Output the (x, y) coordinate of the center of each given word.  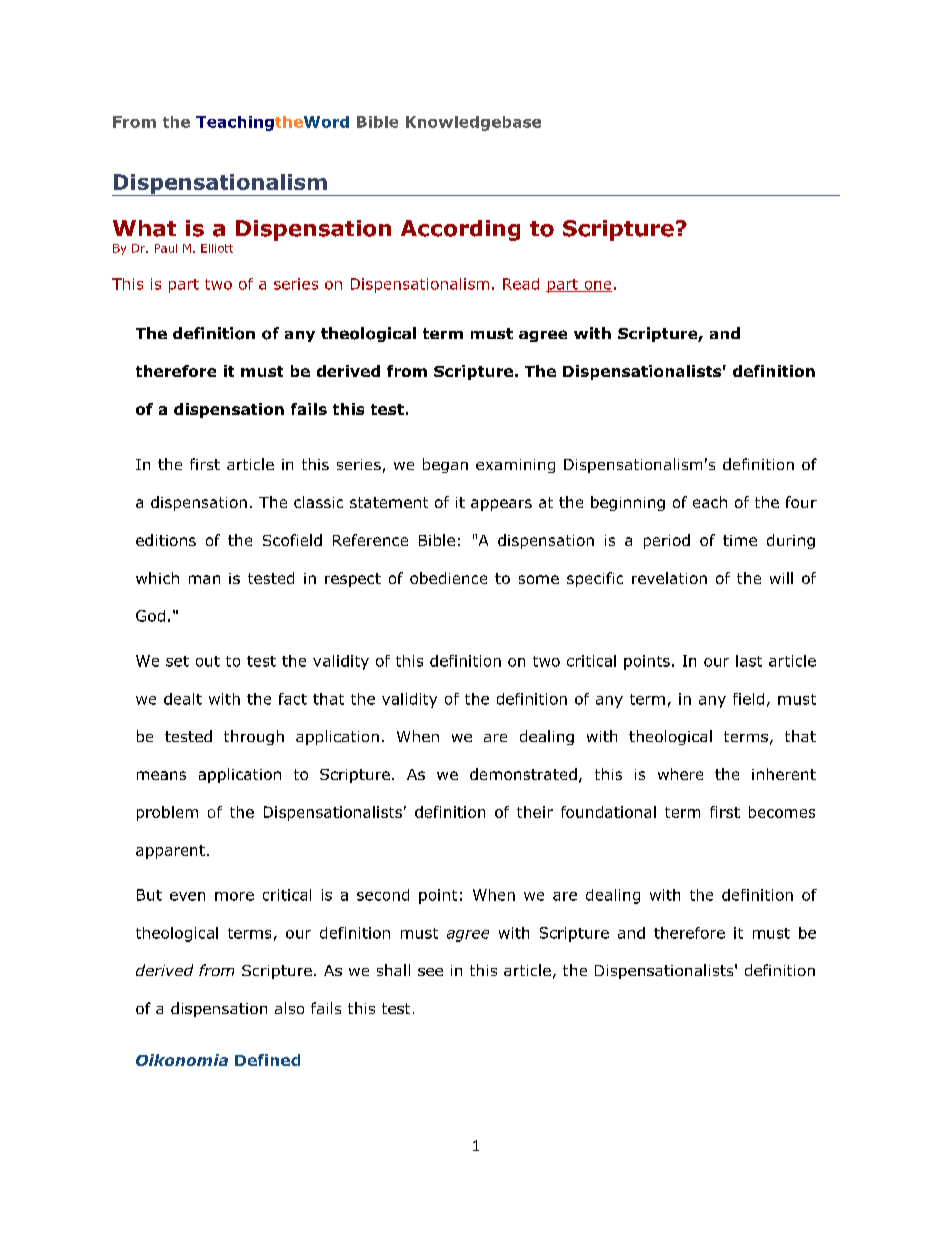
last (749, 661)
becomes (782, 812)
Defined (267, 1060)
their (535, 812)
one (597, 286)
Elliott (217, 248)
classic (318, 502)
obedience (448, 578)
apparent (170, 852)
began (445, 465)
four (801, 502)
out (208, 661)
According (460, 230)
